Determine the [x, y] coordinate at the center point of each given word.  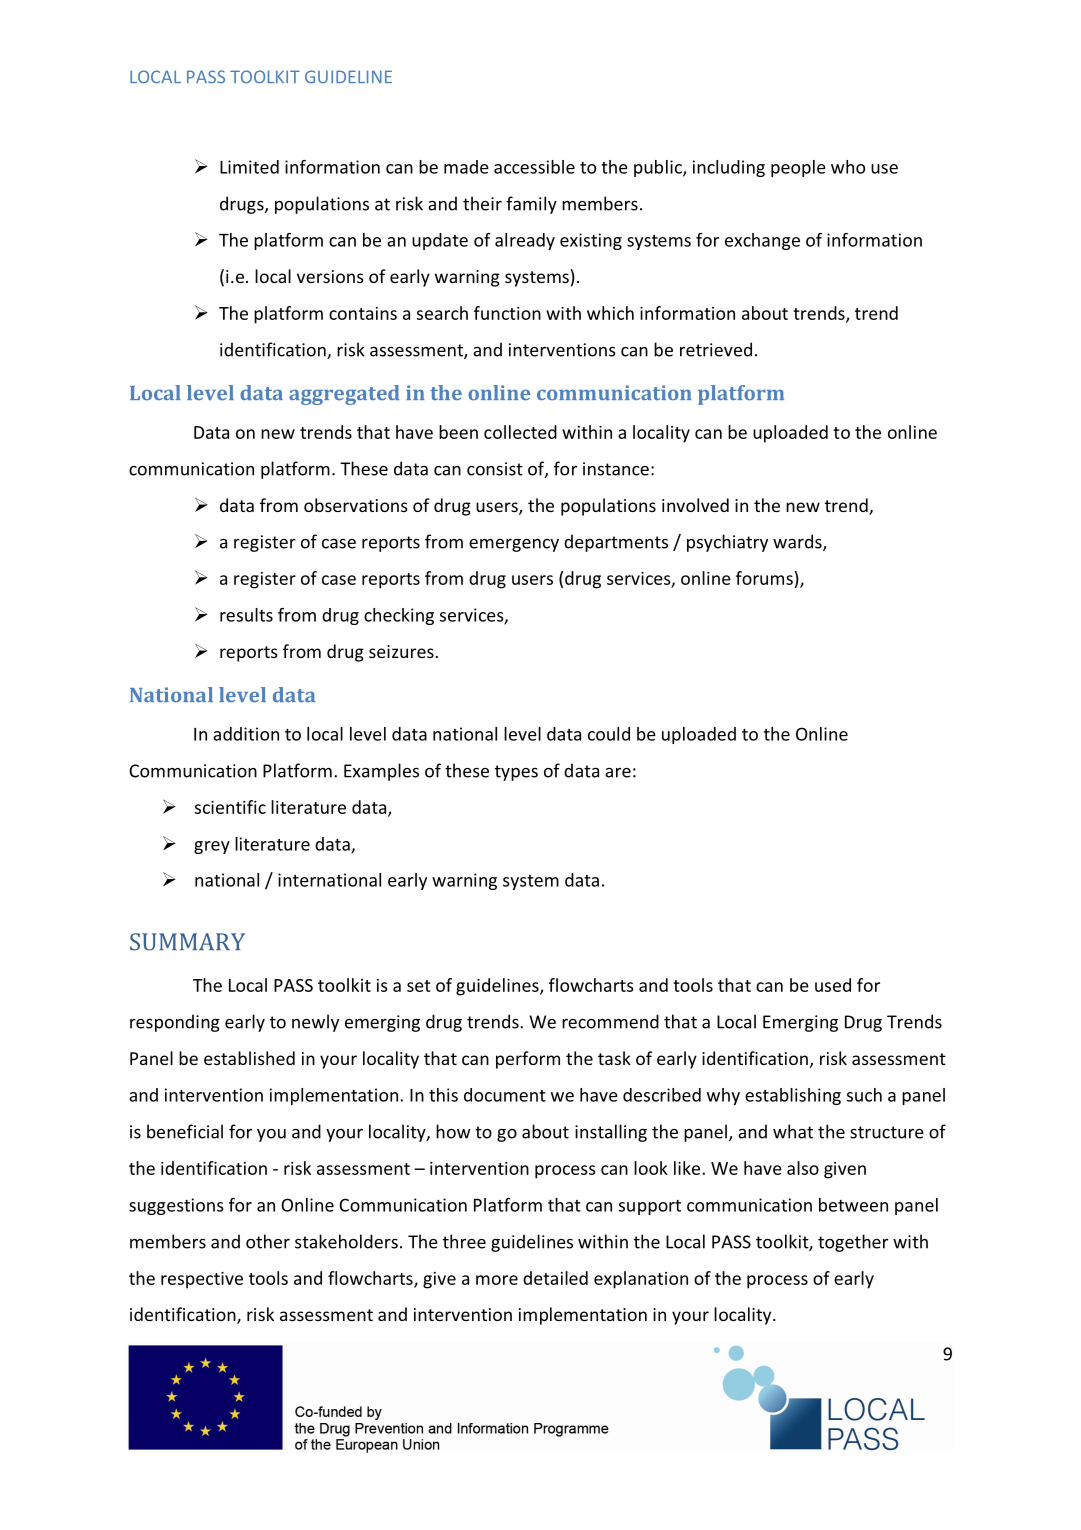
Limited [249, 167]
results [246, 615]
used [833, 985]
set [419, 986]
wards [798, 542]
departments [616, 543]
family [531, 205]
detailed [555, 1278]
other [268, 1241]
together [853, 1243]
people [798, 168]
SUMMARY [187, 942]
